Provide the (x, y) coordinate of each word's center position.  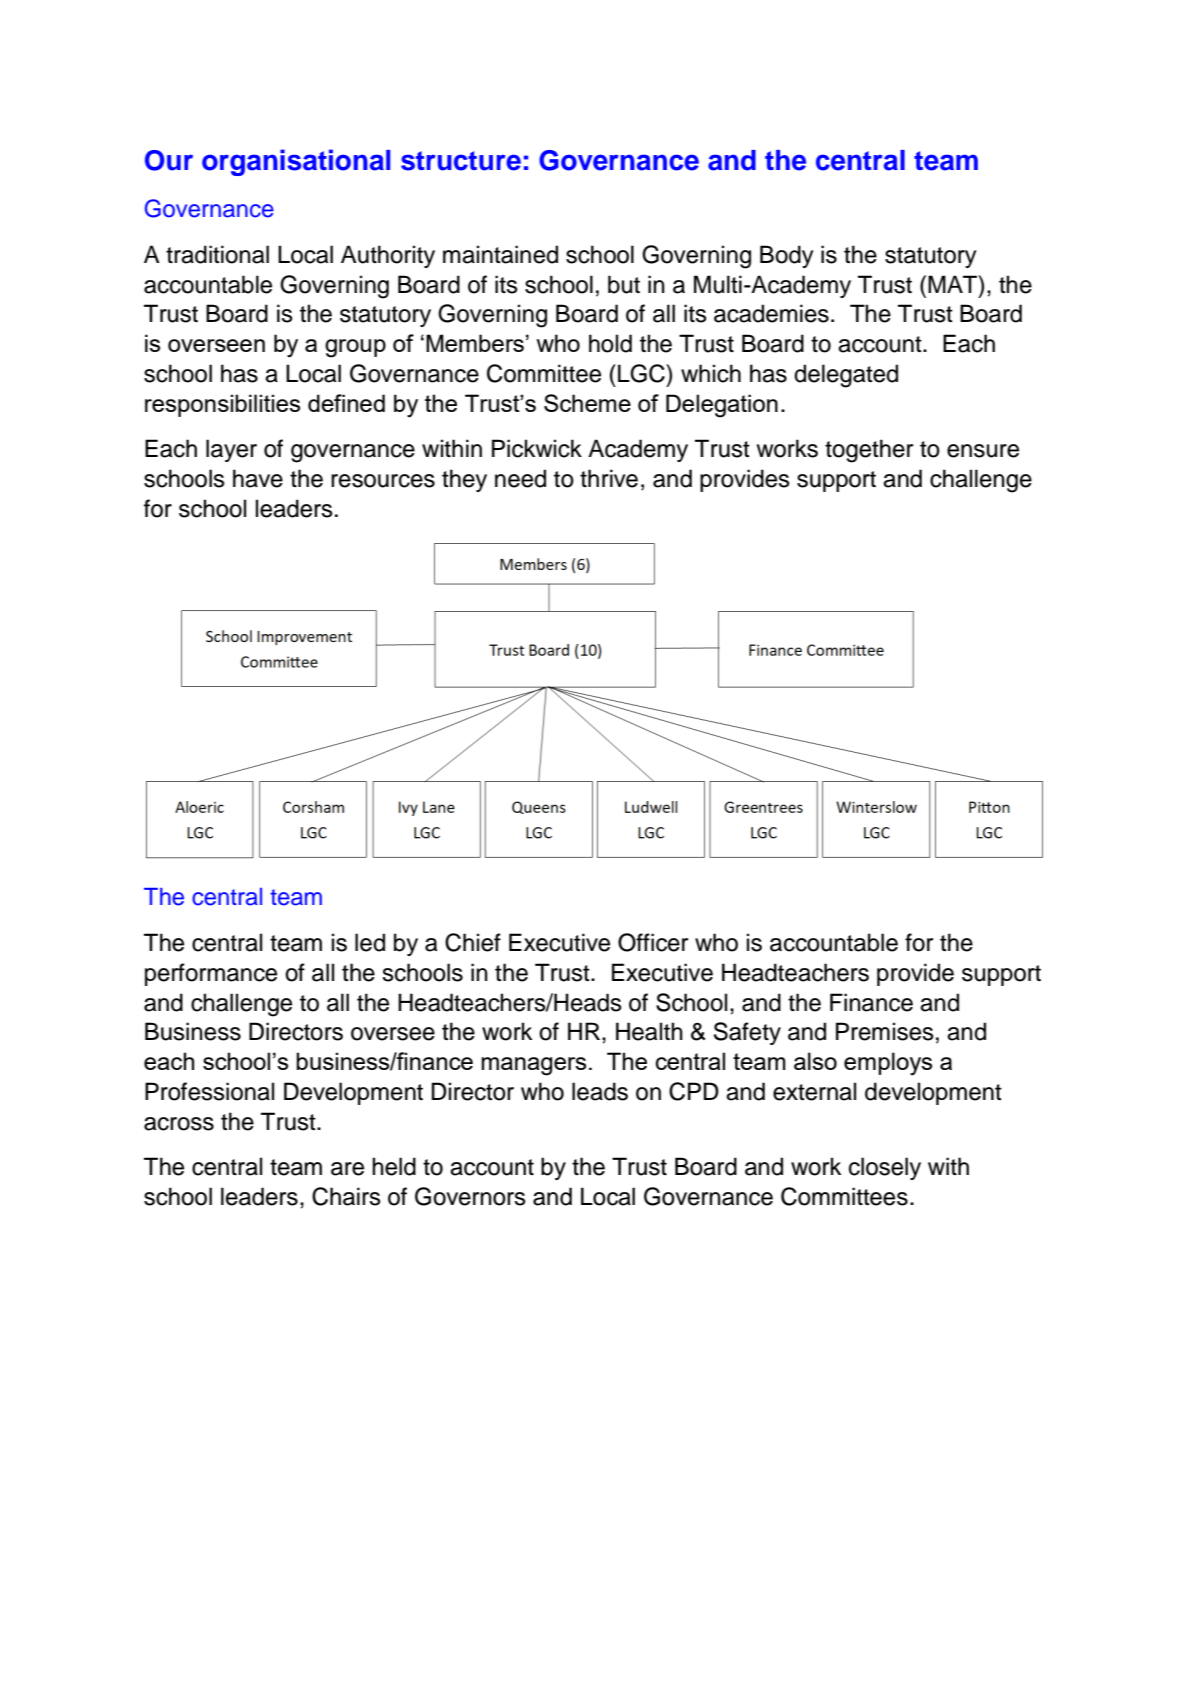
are (347, 1169)
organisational (296, 162)
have (258, 478)
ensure (983, 451)
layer (231, 450)
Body (786, 256)
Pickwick (537, 448)
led (370, 942)
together (869, 451)
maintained (500, 254)
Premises (885, 1031)
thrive (609, 478)
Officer (653, 942)
